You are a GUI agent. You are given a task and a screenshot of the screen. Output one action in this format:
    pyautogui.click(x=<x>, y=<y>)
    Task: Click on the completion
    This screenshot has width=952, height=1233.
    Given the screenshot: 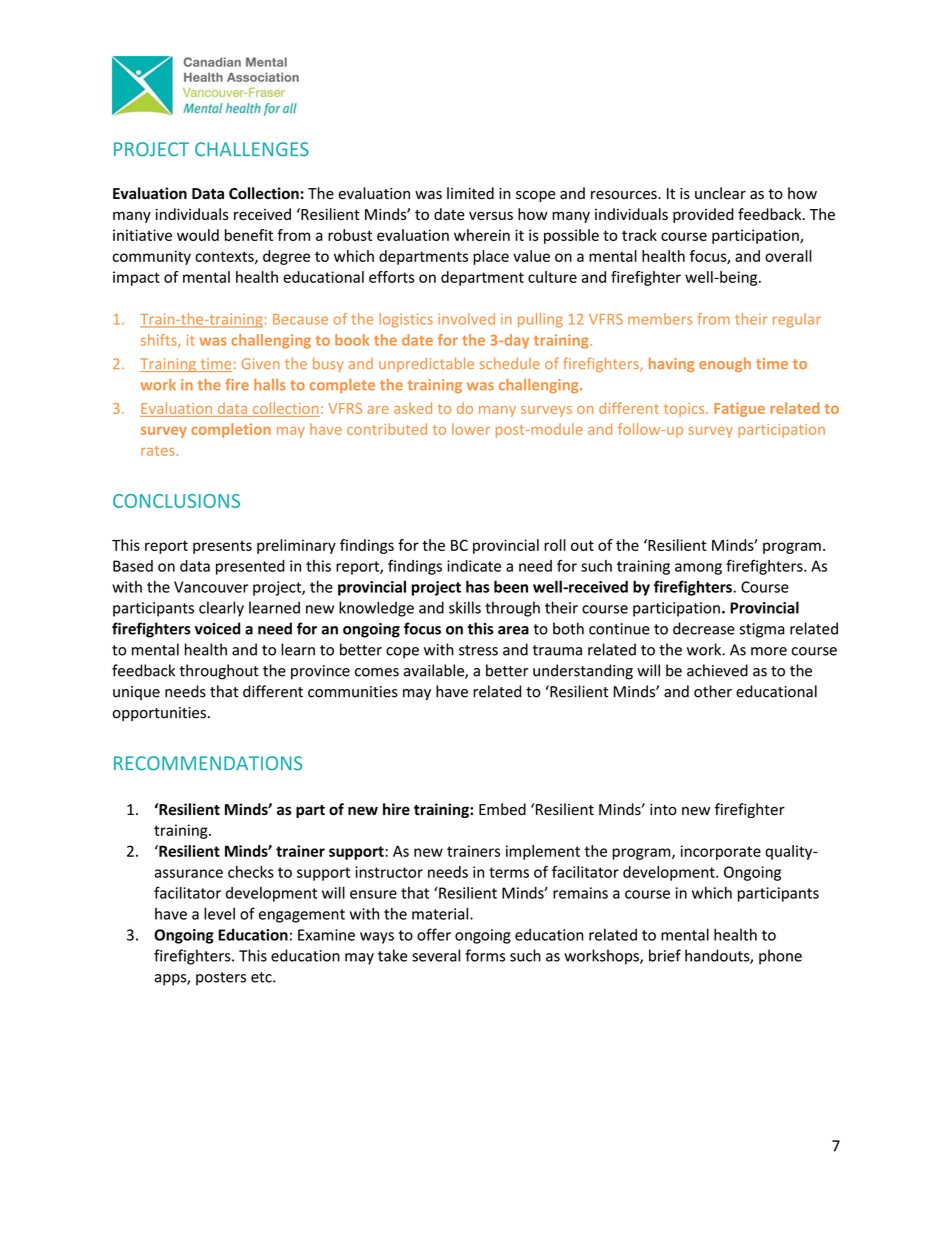 What is the action you would take?
    pyautogui.click(x=231, y=430)
